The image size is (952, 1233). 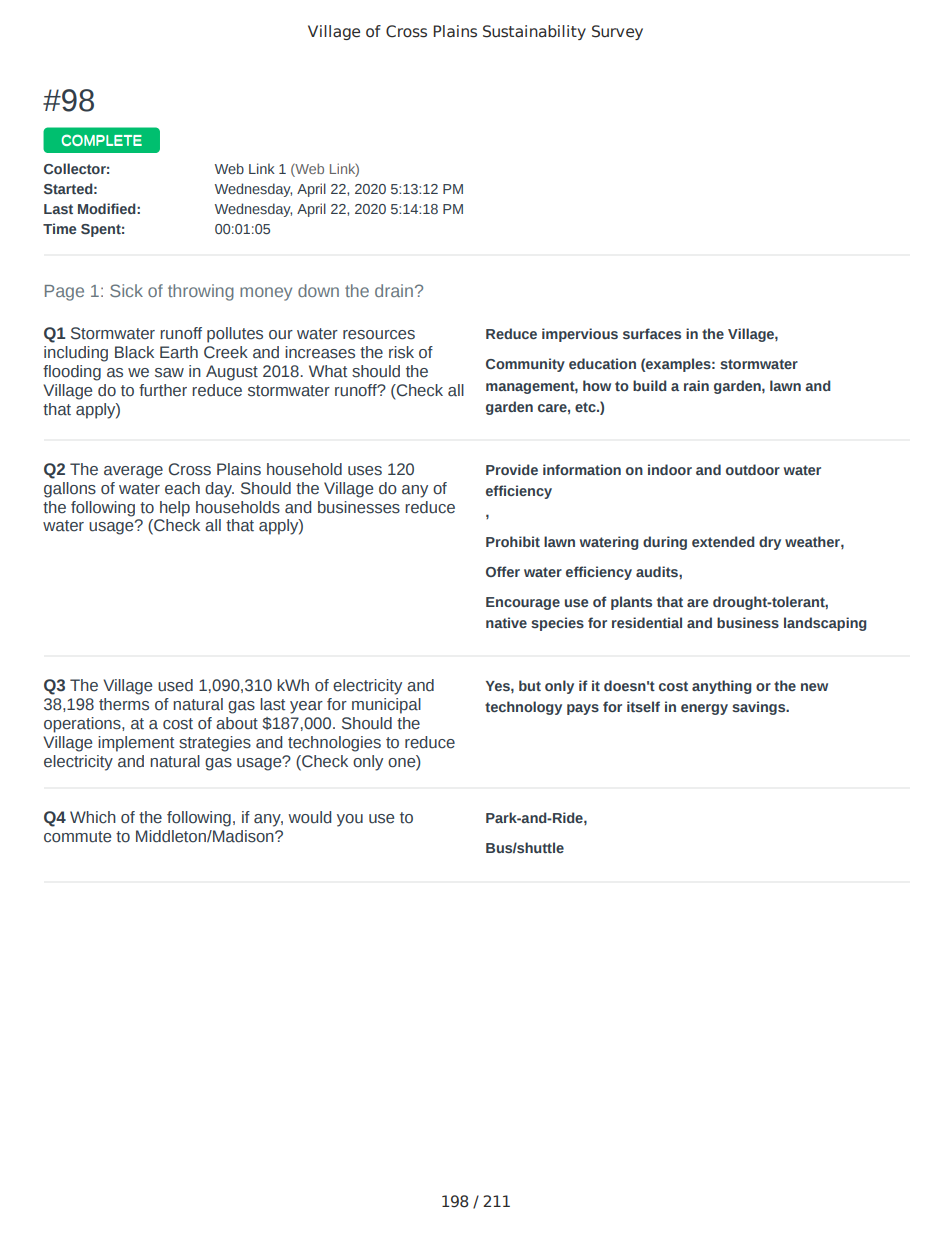 I want to click on native, so click(x=506, y=622).
